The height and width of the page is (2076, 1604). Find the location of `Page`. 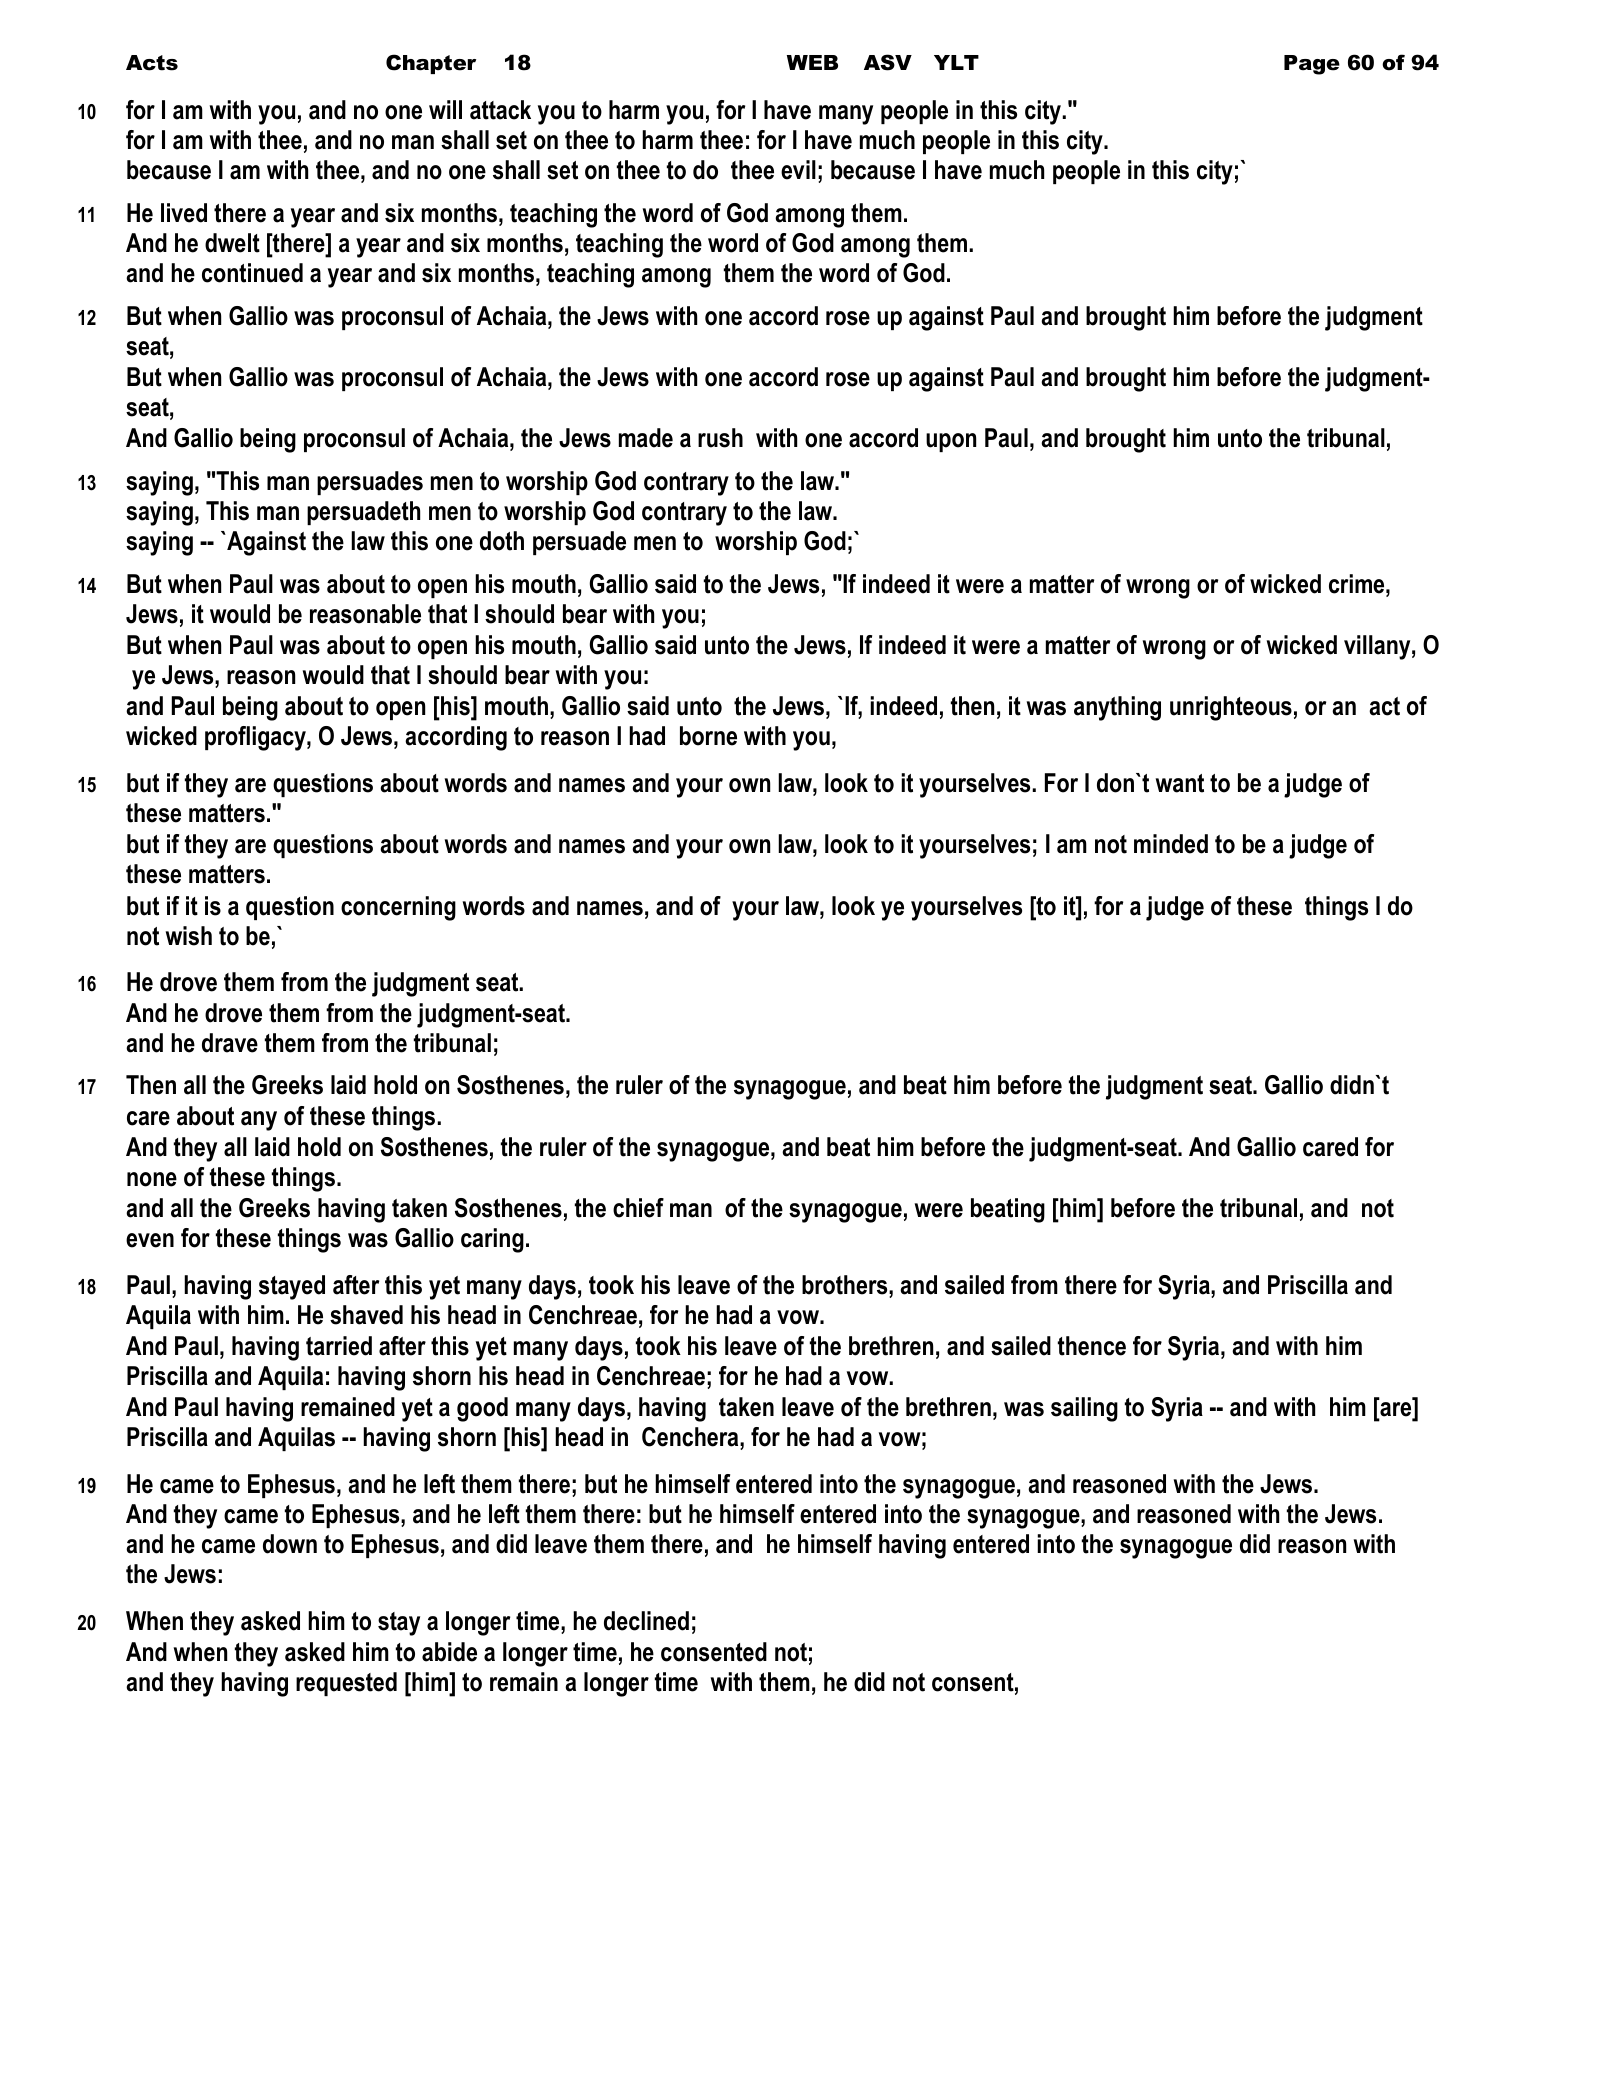

Page is located at coordinates (1312, 65).
